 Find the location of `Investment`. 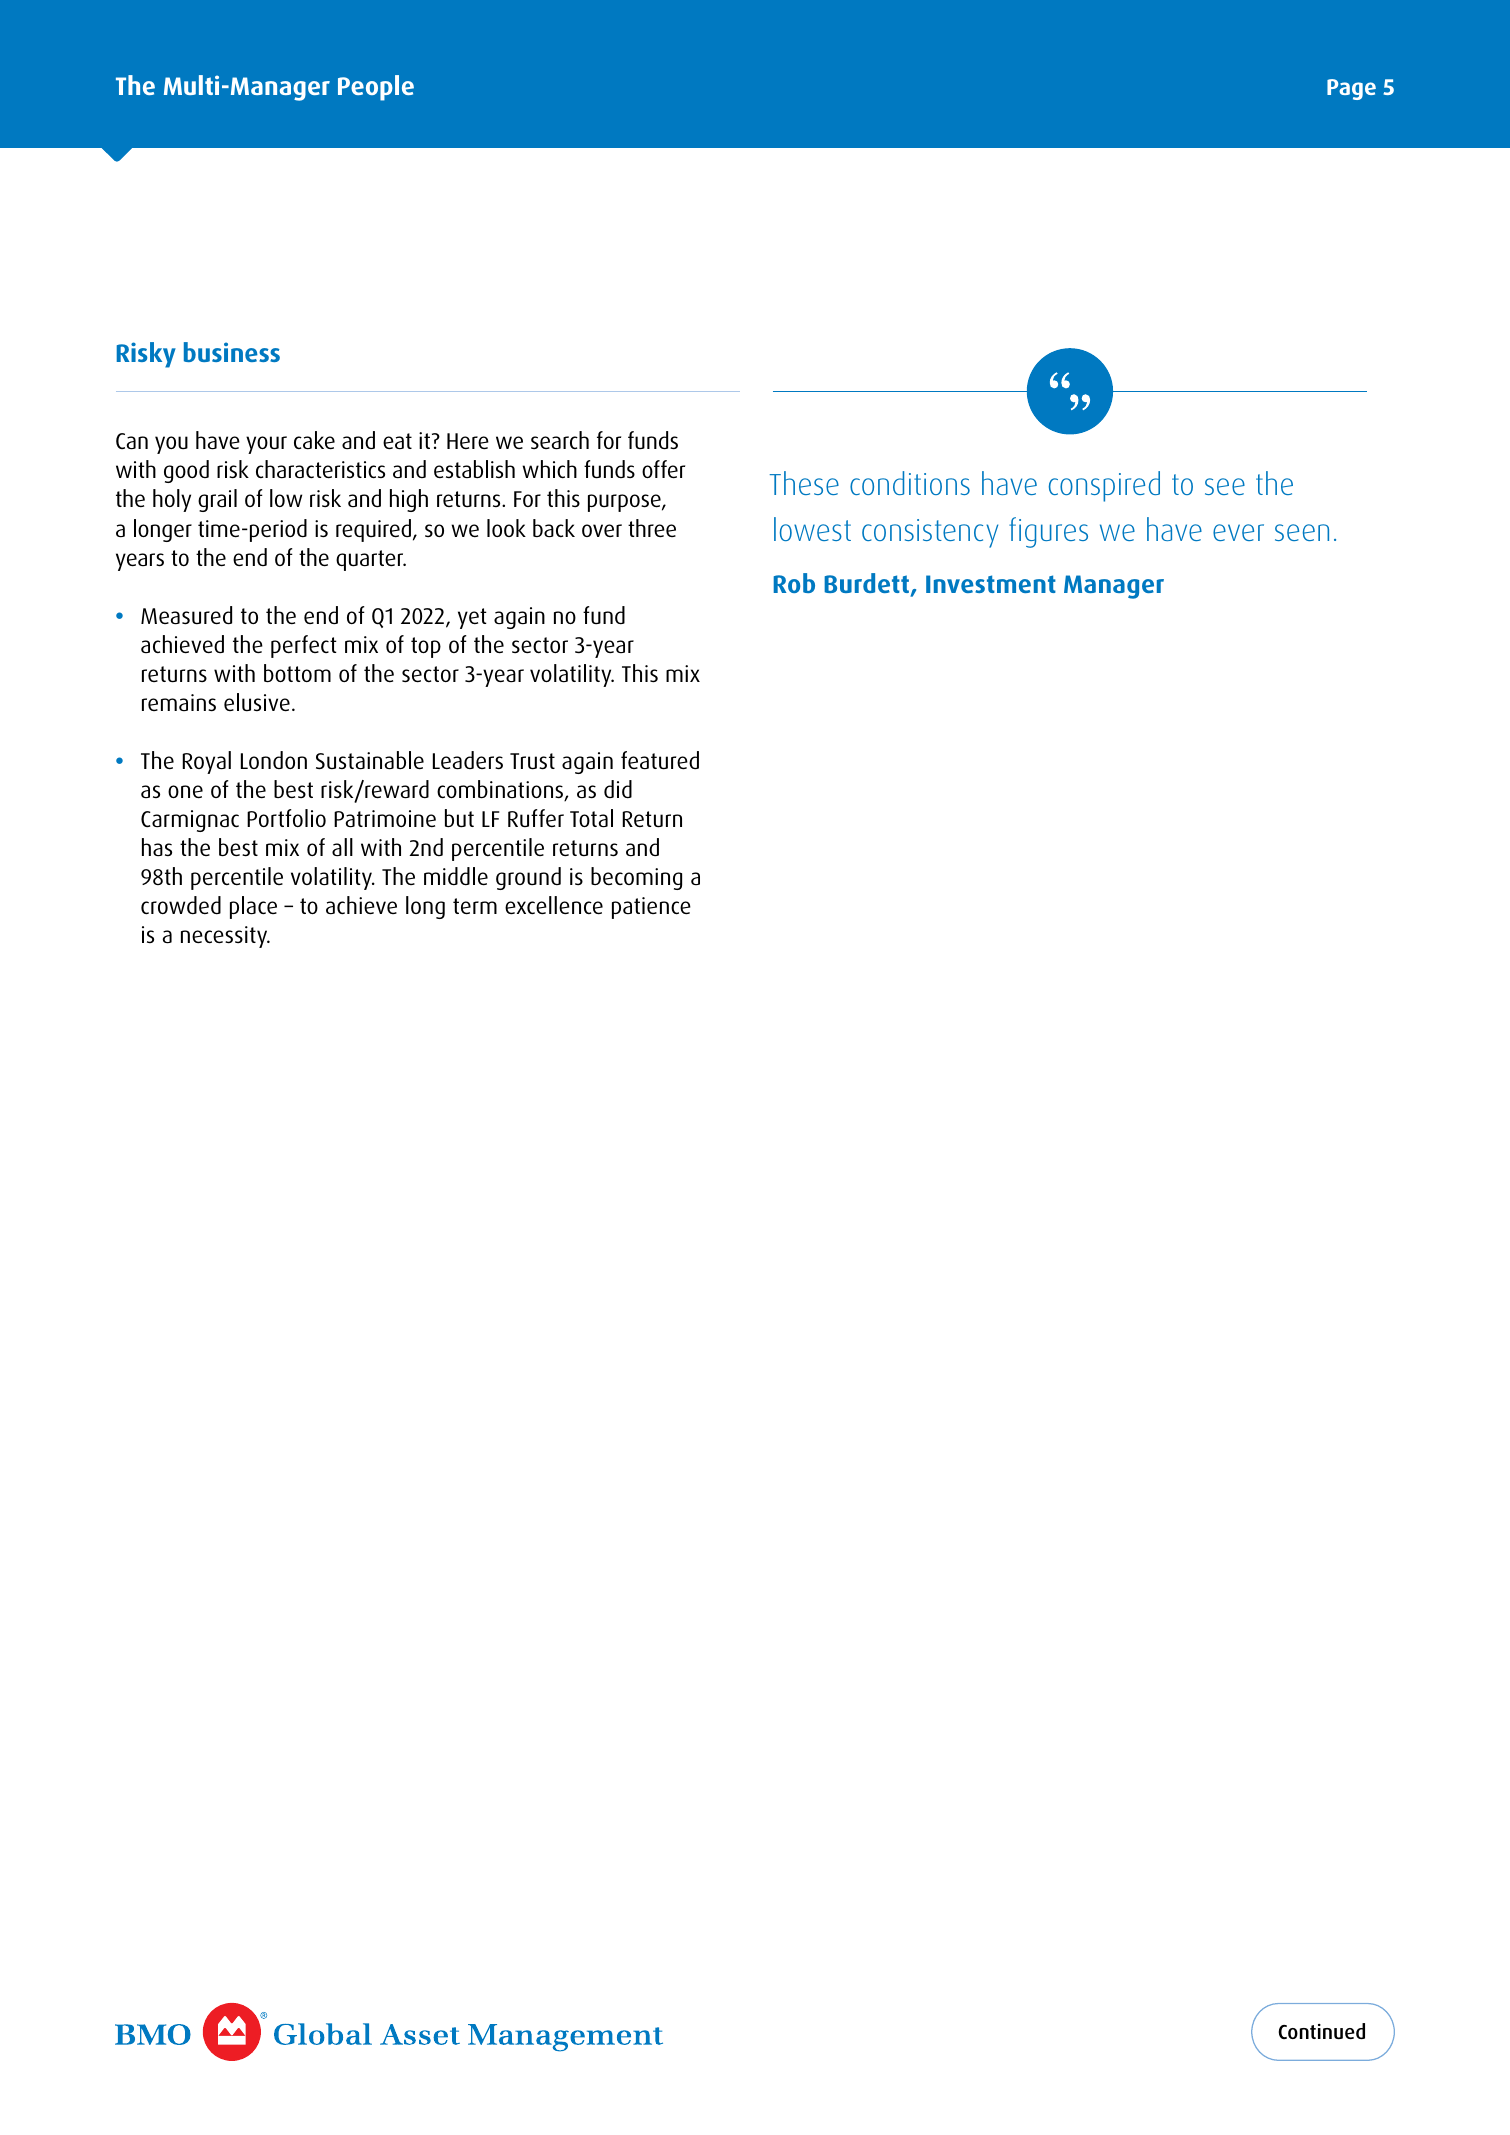

Investment is located at coordinates (991, 584).
